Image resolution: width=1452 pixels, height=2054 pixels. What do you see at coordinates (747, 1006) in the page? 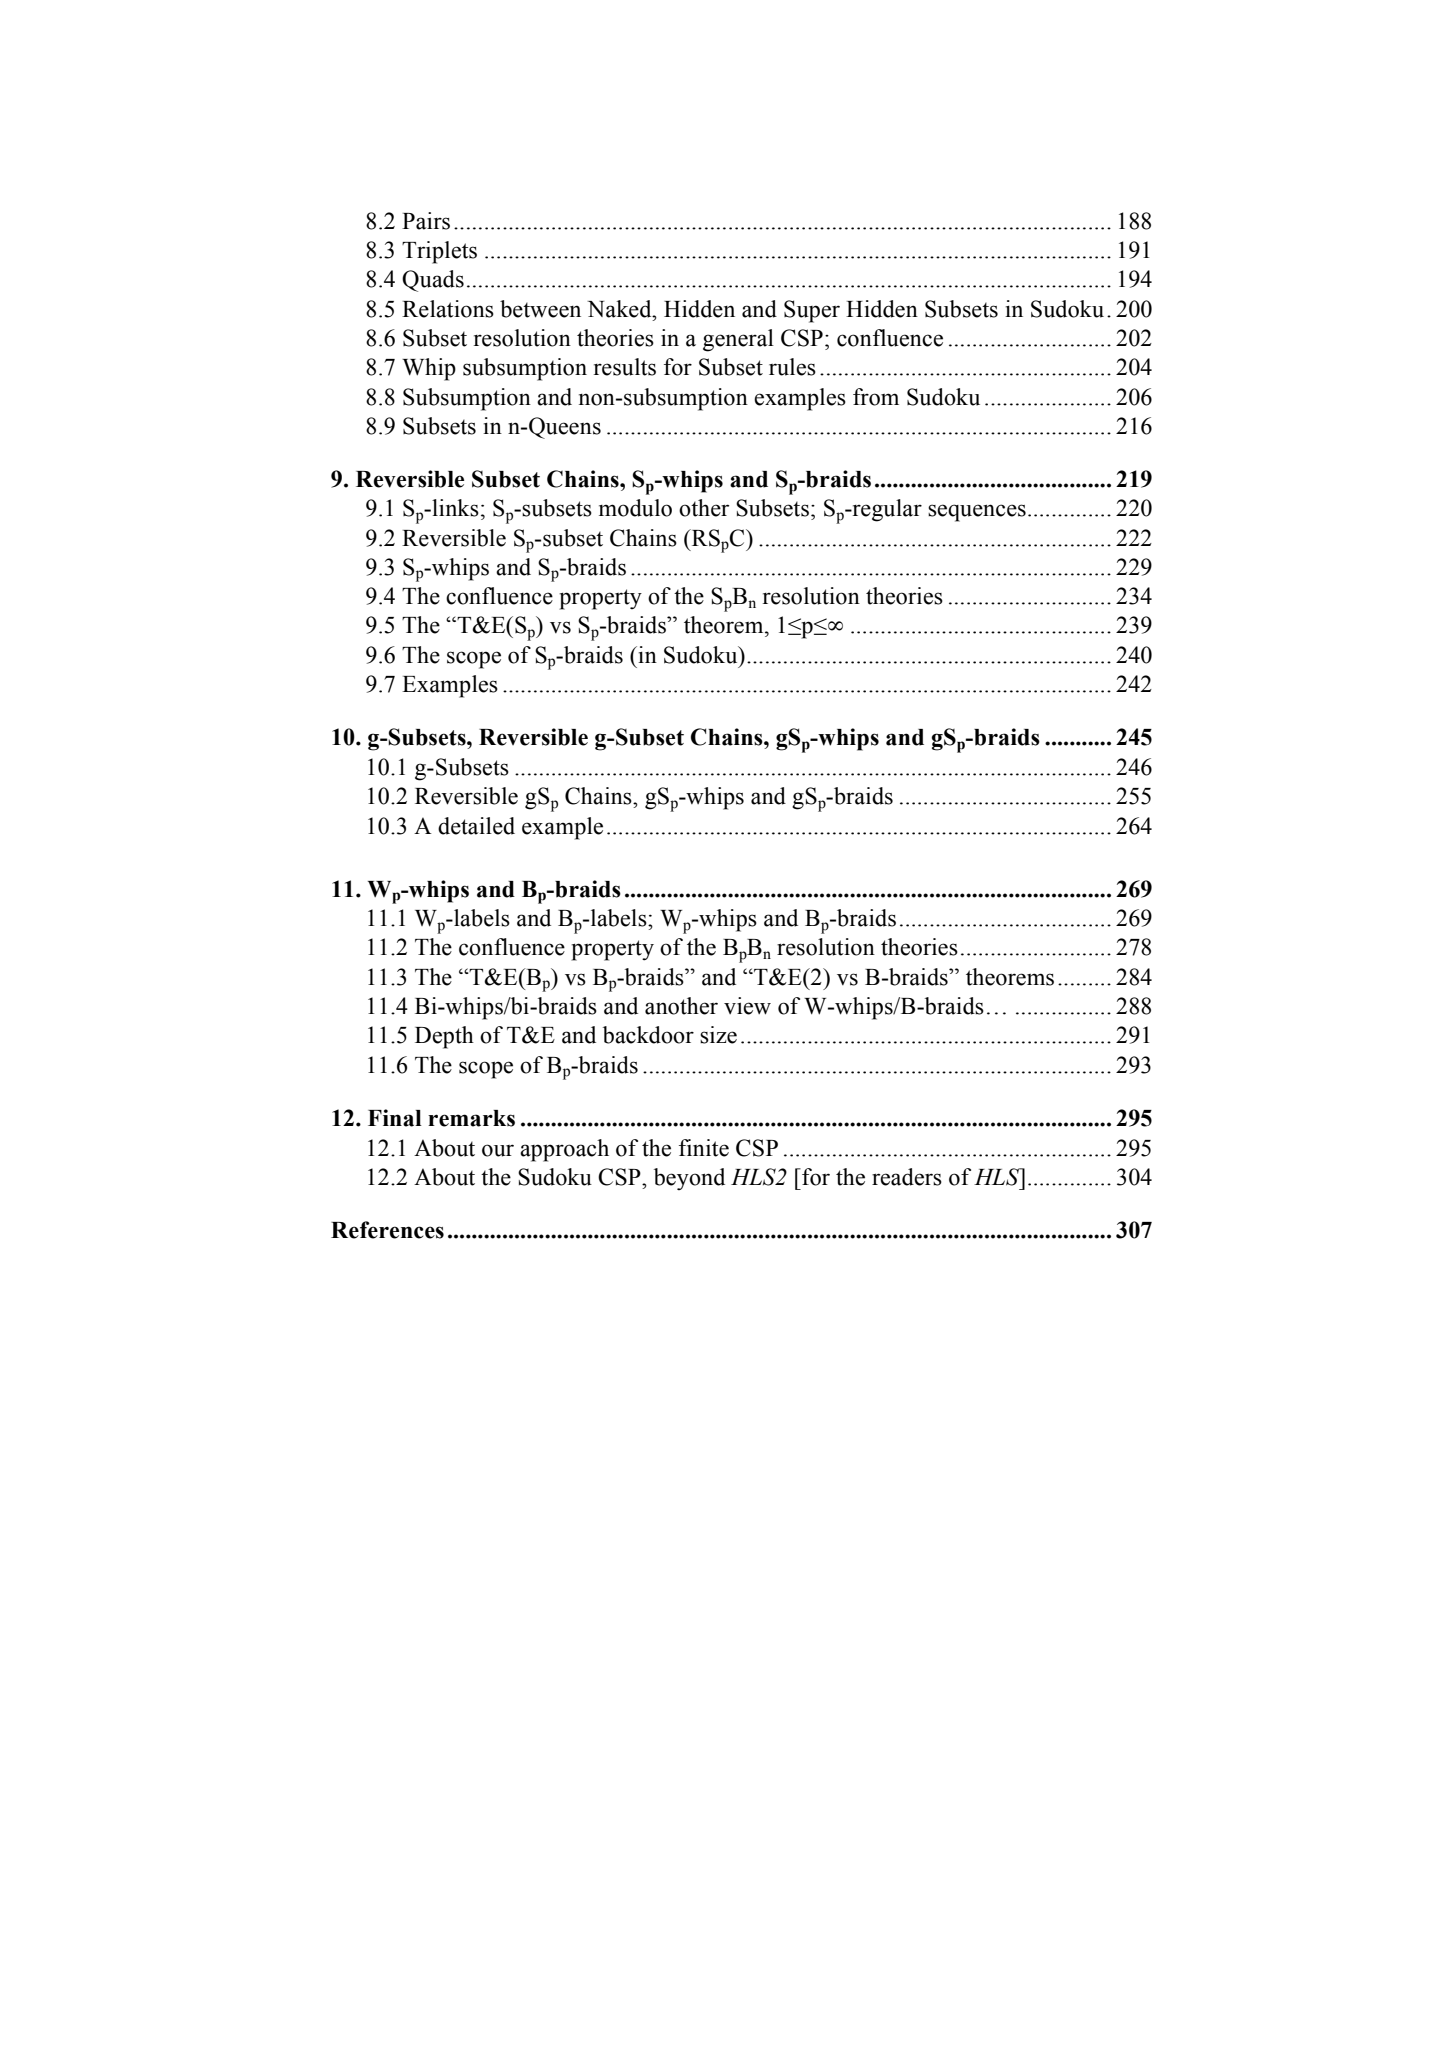
I see `view` at bounding box center [747, 1006].
